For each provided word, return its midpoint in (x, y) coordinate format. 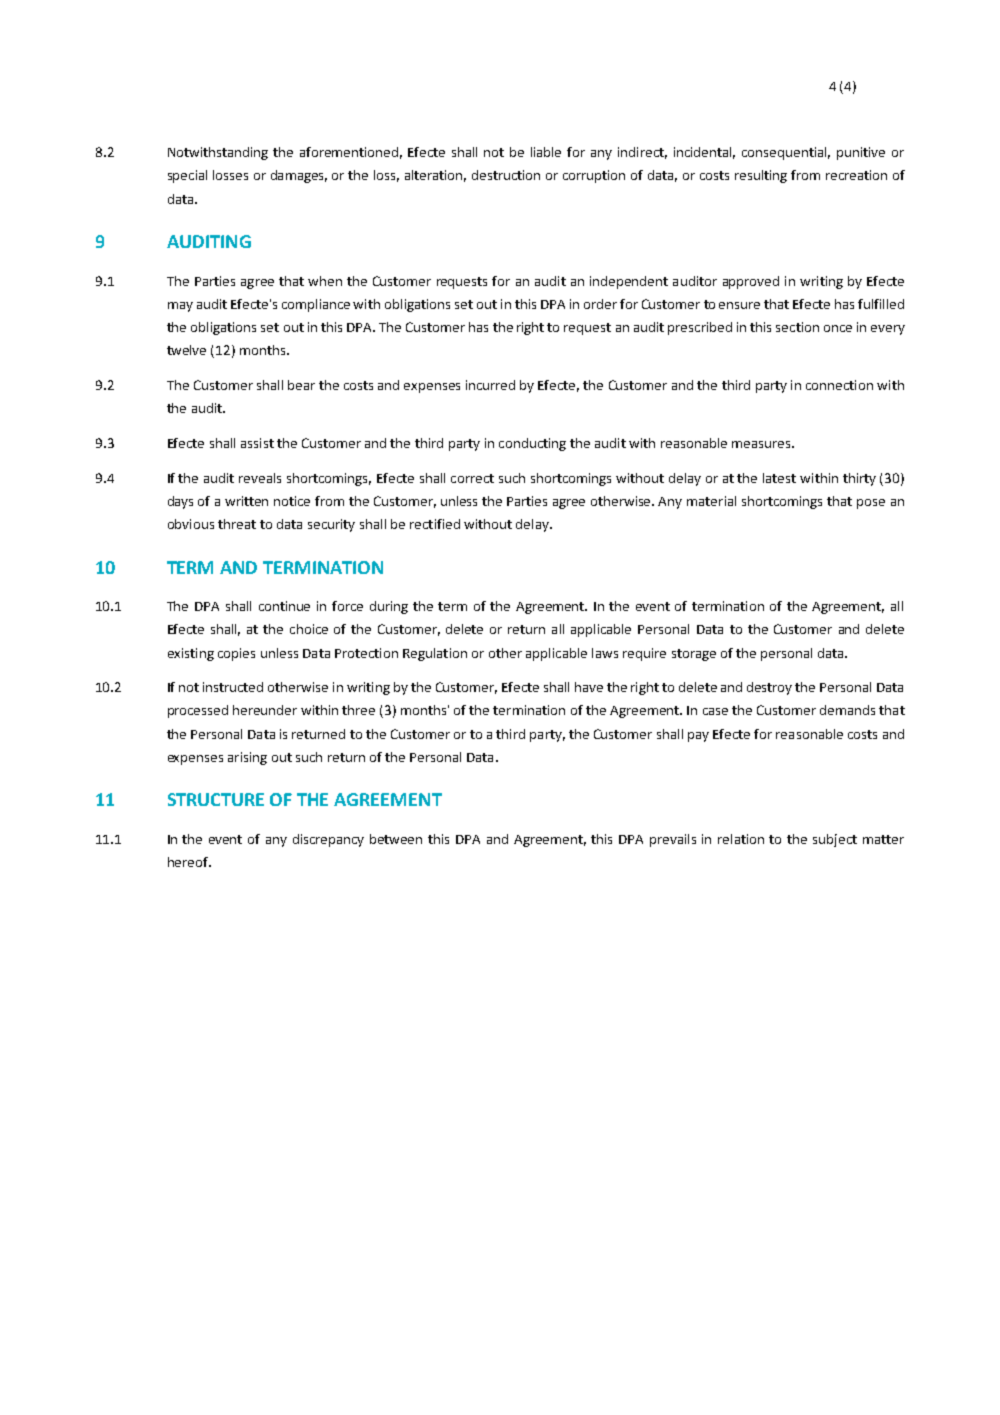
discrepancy (328, 840)
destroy (769, 688)
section (797, 327)
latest (779, 478)
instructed (233, 687)
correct (472, 478)
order (600, 304)
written (246, 501)
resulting (761, 176)
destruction (506, 175)
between (396, 839)
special (187, 176)
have (589, 687)
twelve (186, 350)
